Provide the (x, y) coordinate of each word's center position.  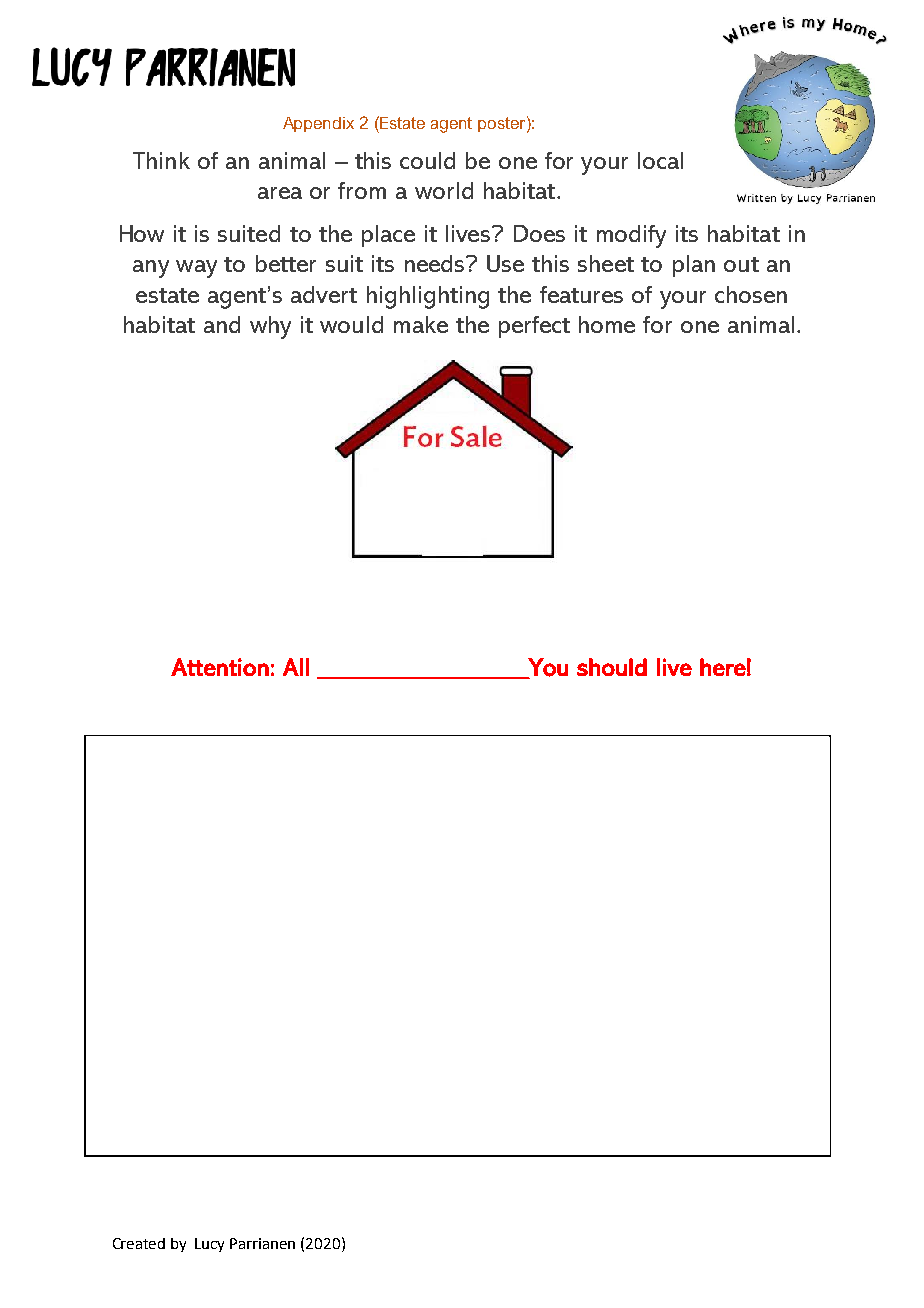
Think (161, 160)
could (427, 160)
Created (139, 1243)
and (222, 324)
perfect (534, 327)
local (660, 160)
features (581, 294)
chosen (751, 294)
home (607, 324)
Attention (220, 667)
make (421, 324)
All (296, 667)
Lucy (209, 1245)
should (612, 667)
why (270, 327)
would (351, 324)
